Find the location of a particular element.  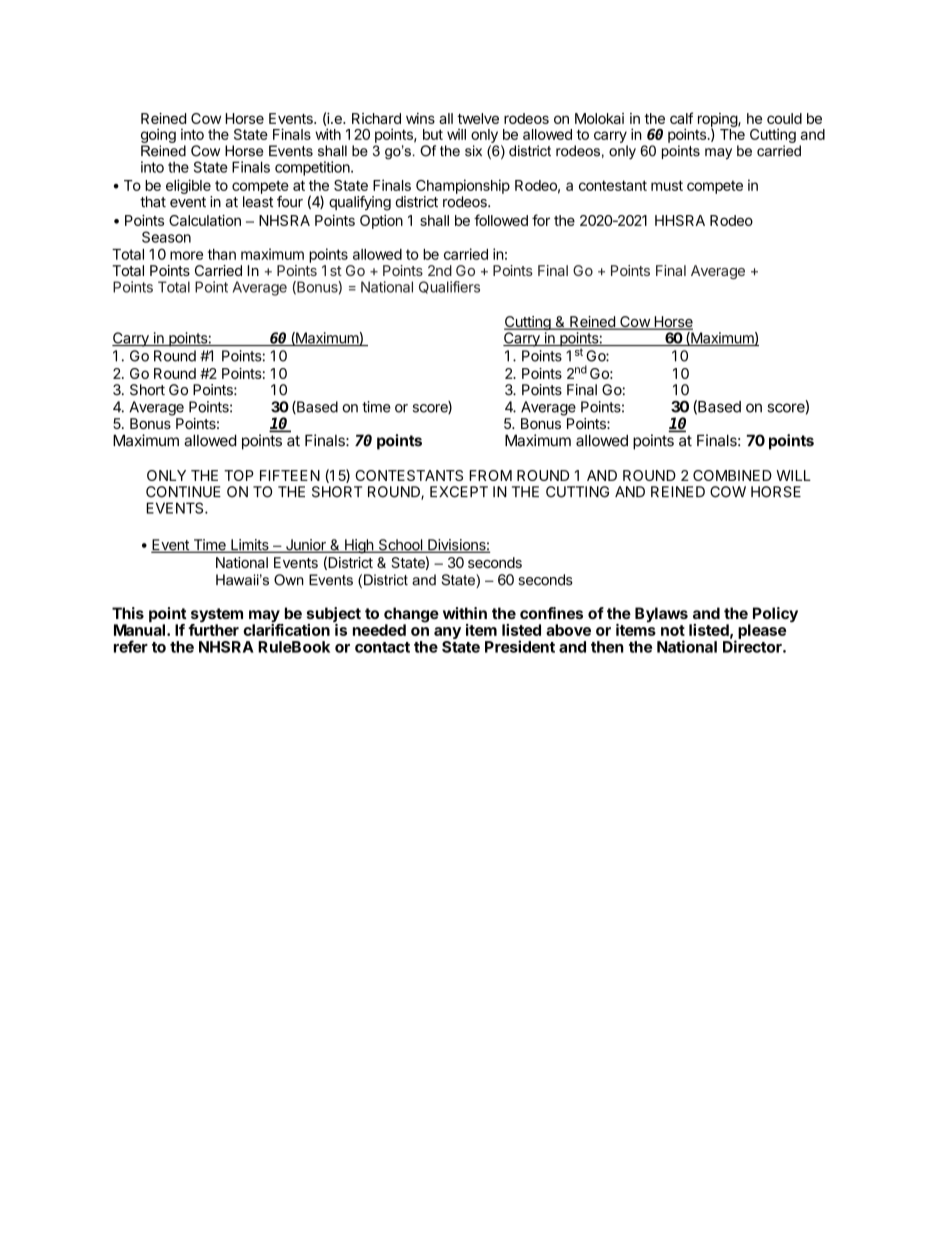

calf is located at coordinates (681, 118).
